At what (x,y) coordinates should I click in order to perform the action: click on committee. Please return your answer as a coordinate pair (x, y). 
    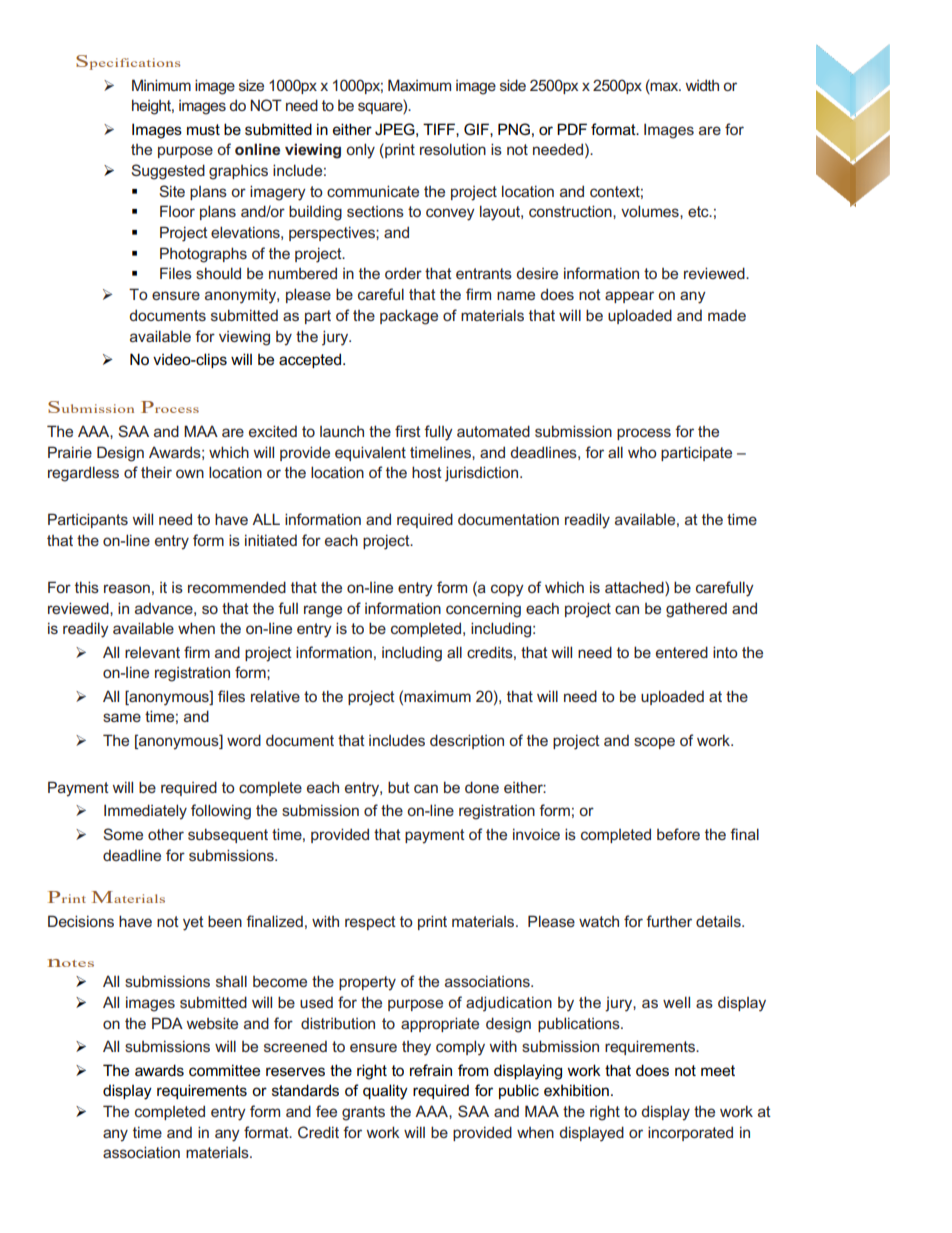
    Looking at the image, I should click on (224, 1070).
